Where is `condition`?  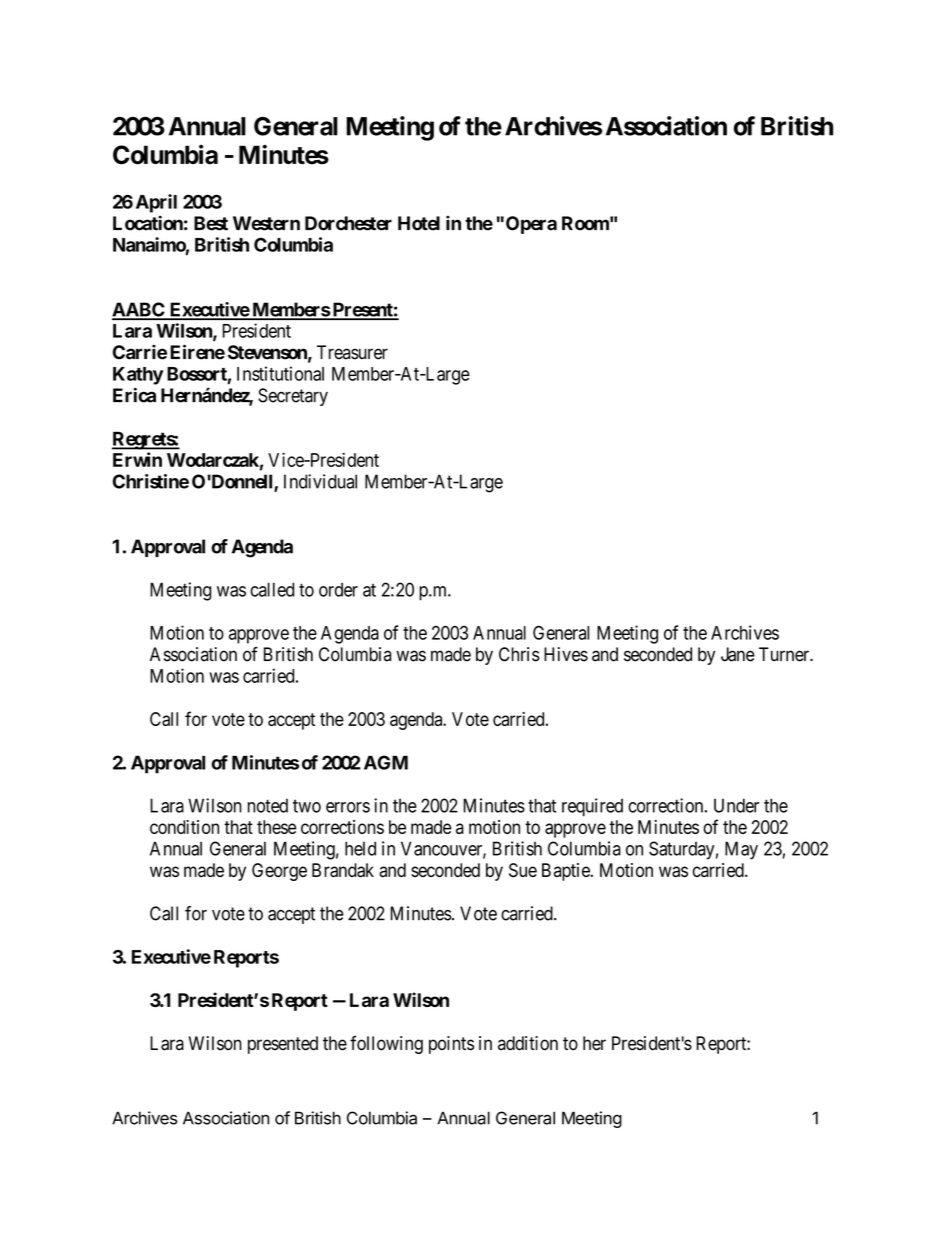
condition is located at coordinates (184, 827).
